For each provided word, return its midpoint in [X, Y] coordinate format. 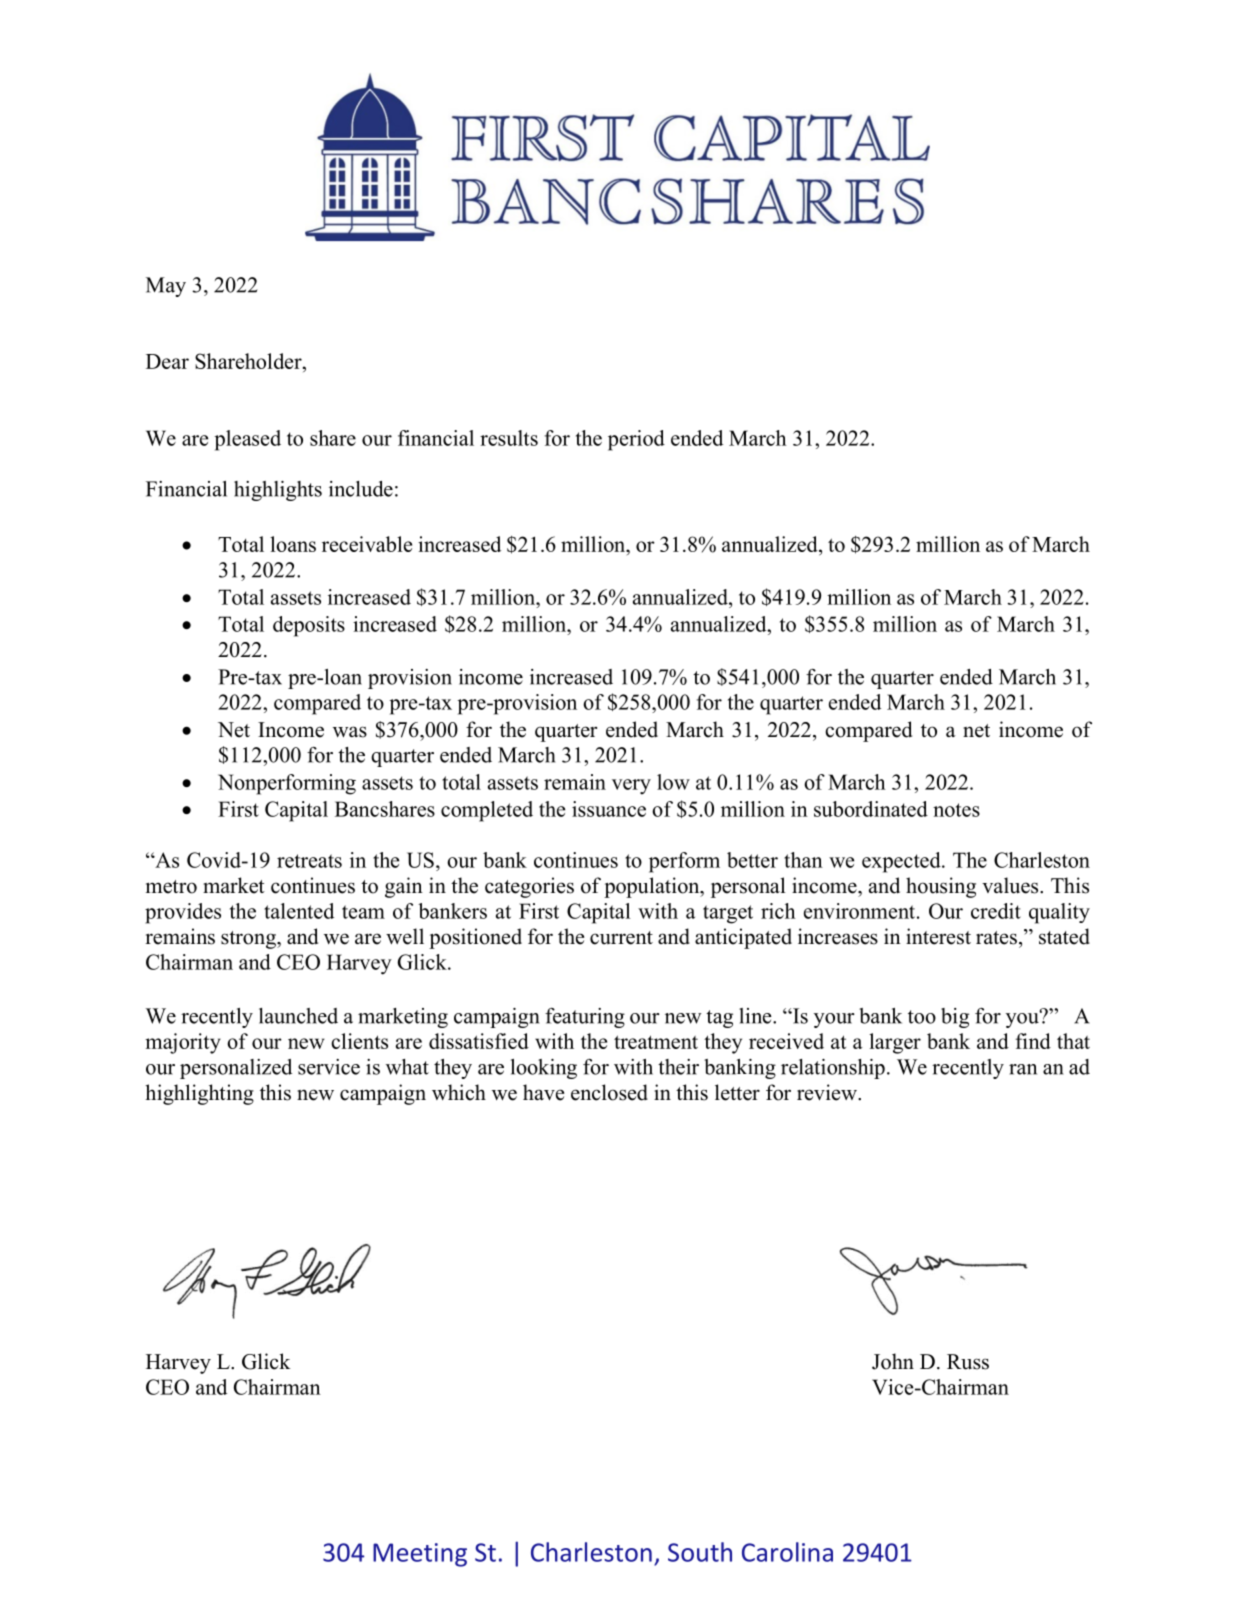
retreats [309, 861]
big [955, 1018]
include [361, 489]
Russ [968, 1362]
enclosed [609, 1092]
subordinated [871, 809]
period [636, 440]
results [509, 438]
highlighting [199, 1094]
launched [298, 1016]
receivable [367, 544]
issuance [609, 809]
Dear [167, 361]
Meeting [420, 1555]
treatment [656, 1042]
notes [956, 810]
